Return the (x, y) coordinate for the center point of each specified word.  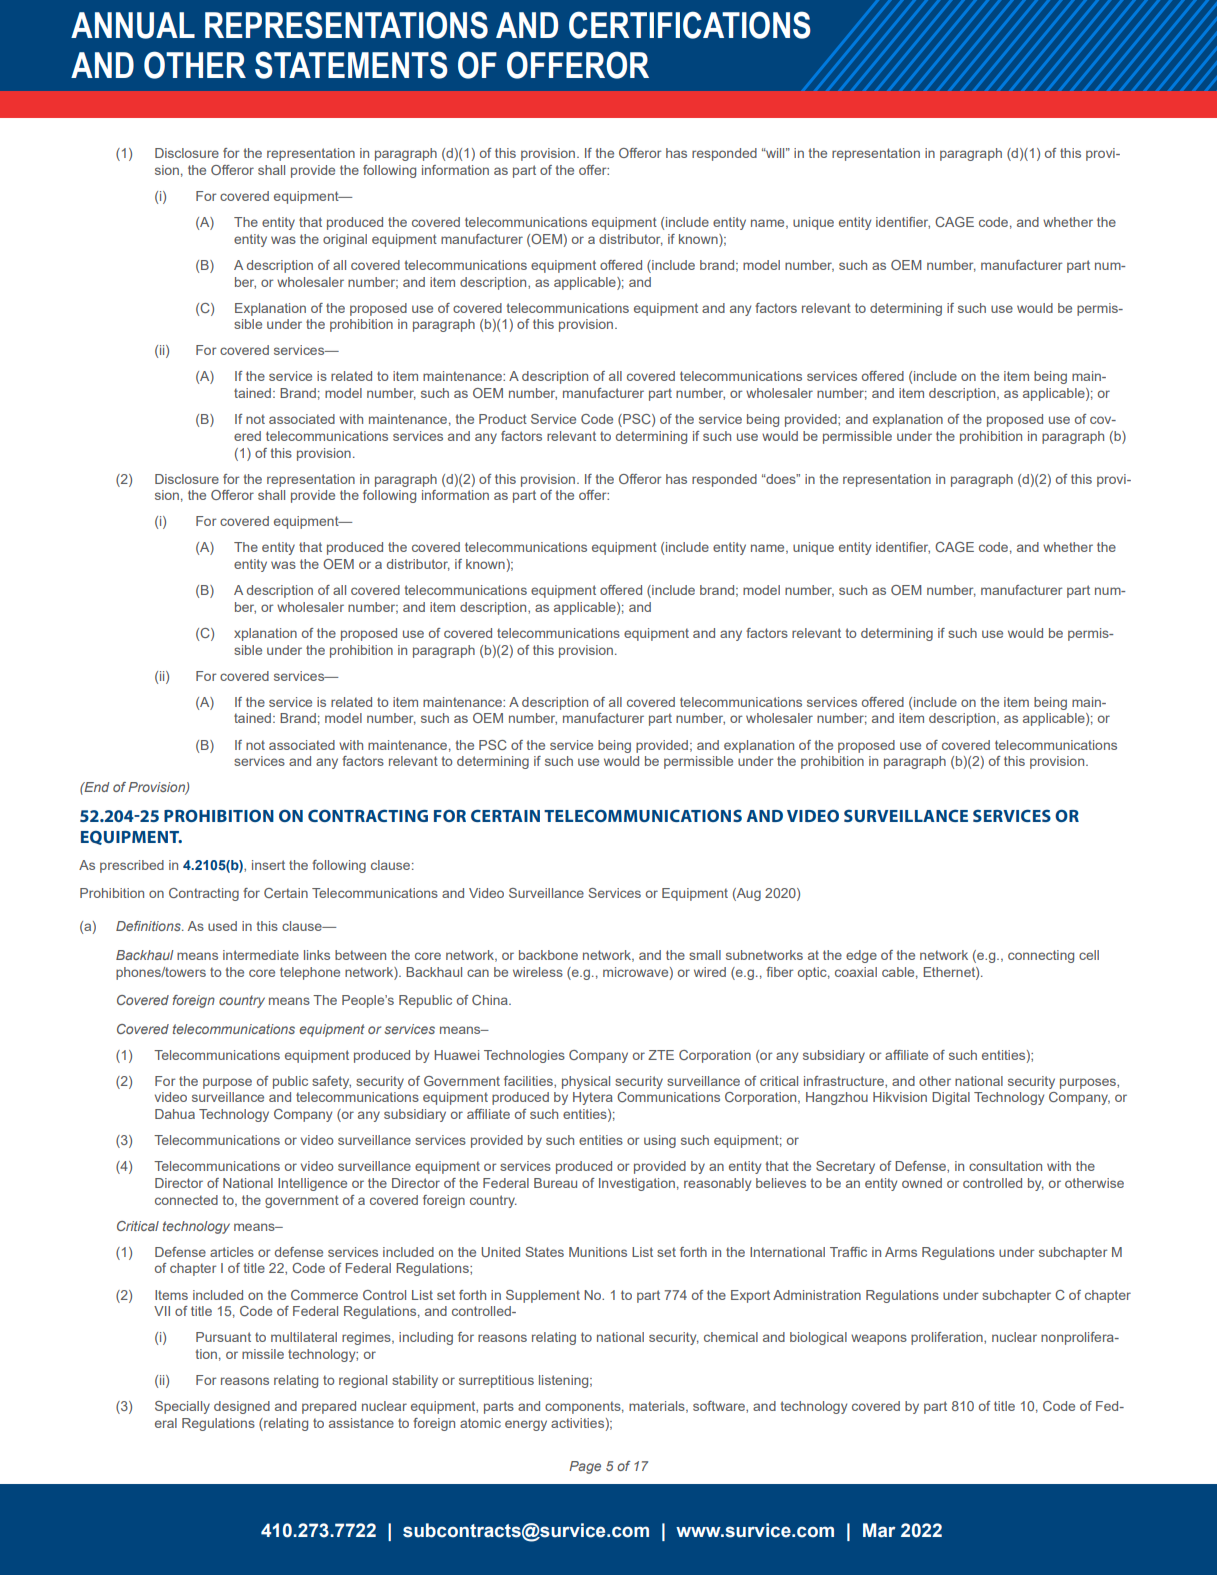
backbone (548, 955)
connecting (1041, 956)
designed (242, 1407)
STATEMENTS (351, 65)
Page (585, 1467)
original (345, 240)
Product (503, 419)
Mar (879, 1530)
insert (268, 865)
